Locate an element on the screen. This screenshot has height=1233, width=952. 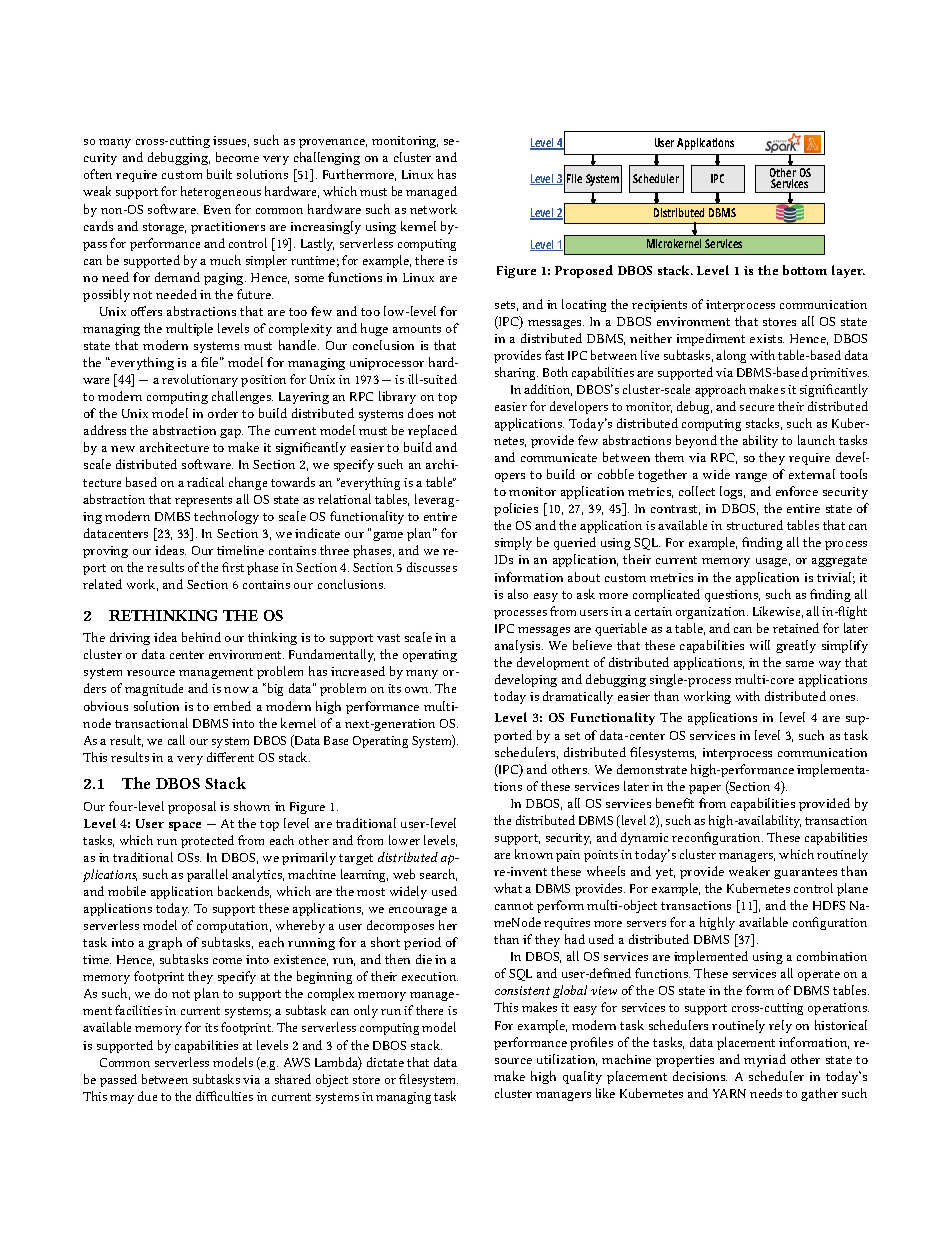
myriad is located at coordinates (765, 1060).
